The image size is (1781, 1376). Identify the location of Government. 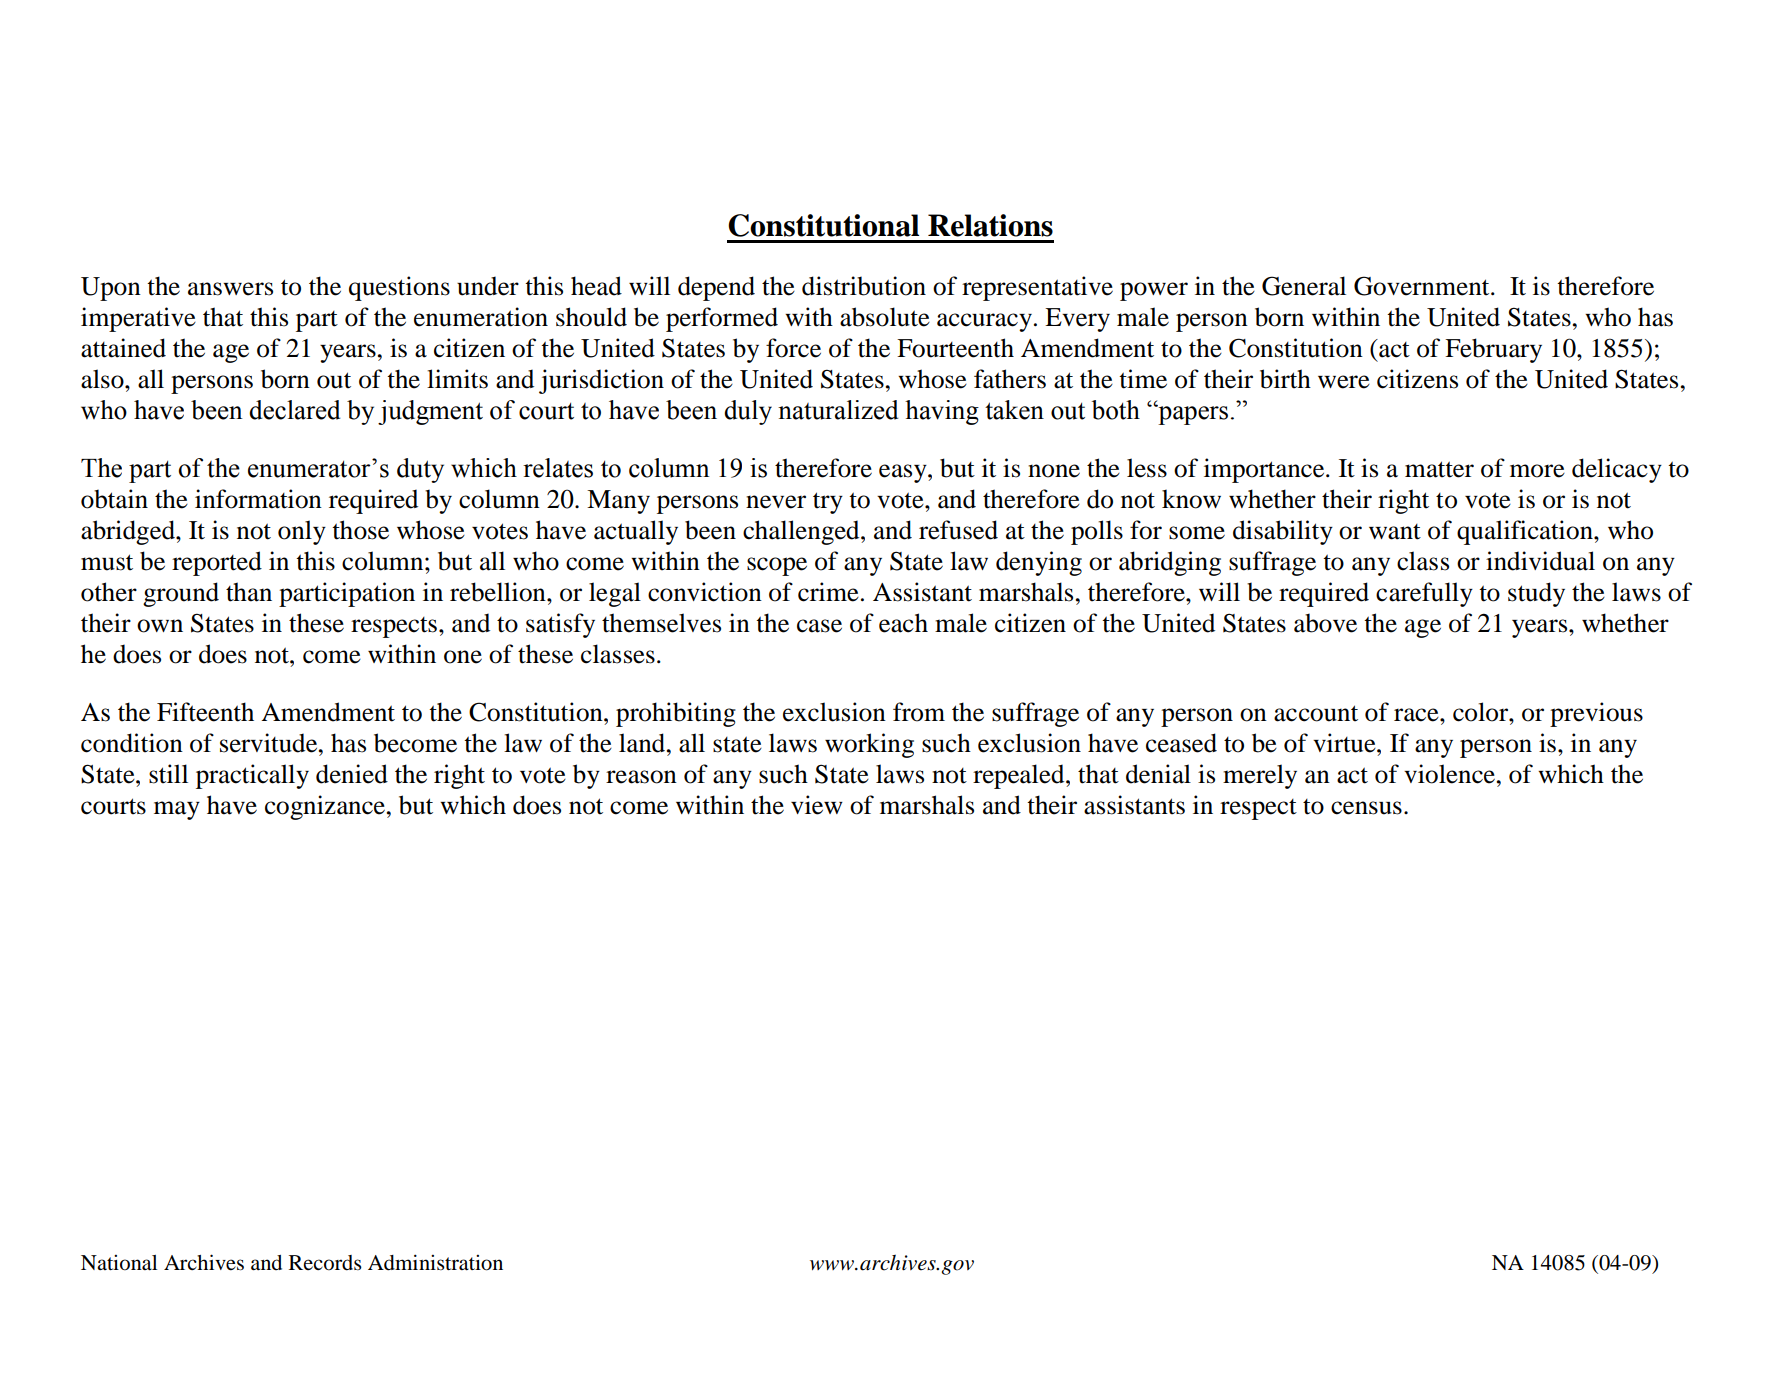
(1423, 286).
